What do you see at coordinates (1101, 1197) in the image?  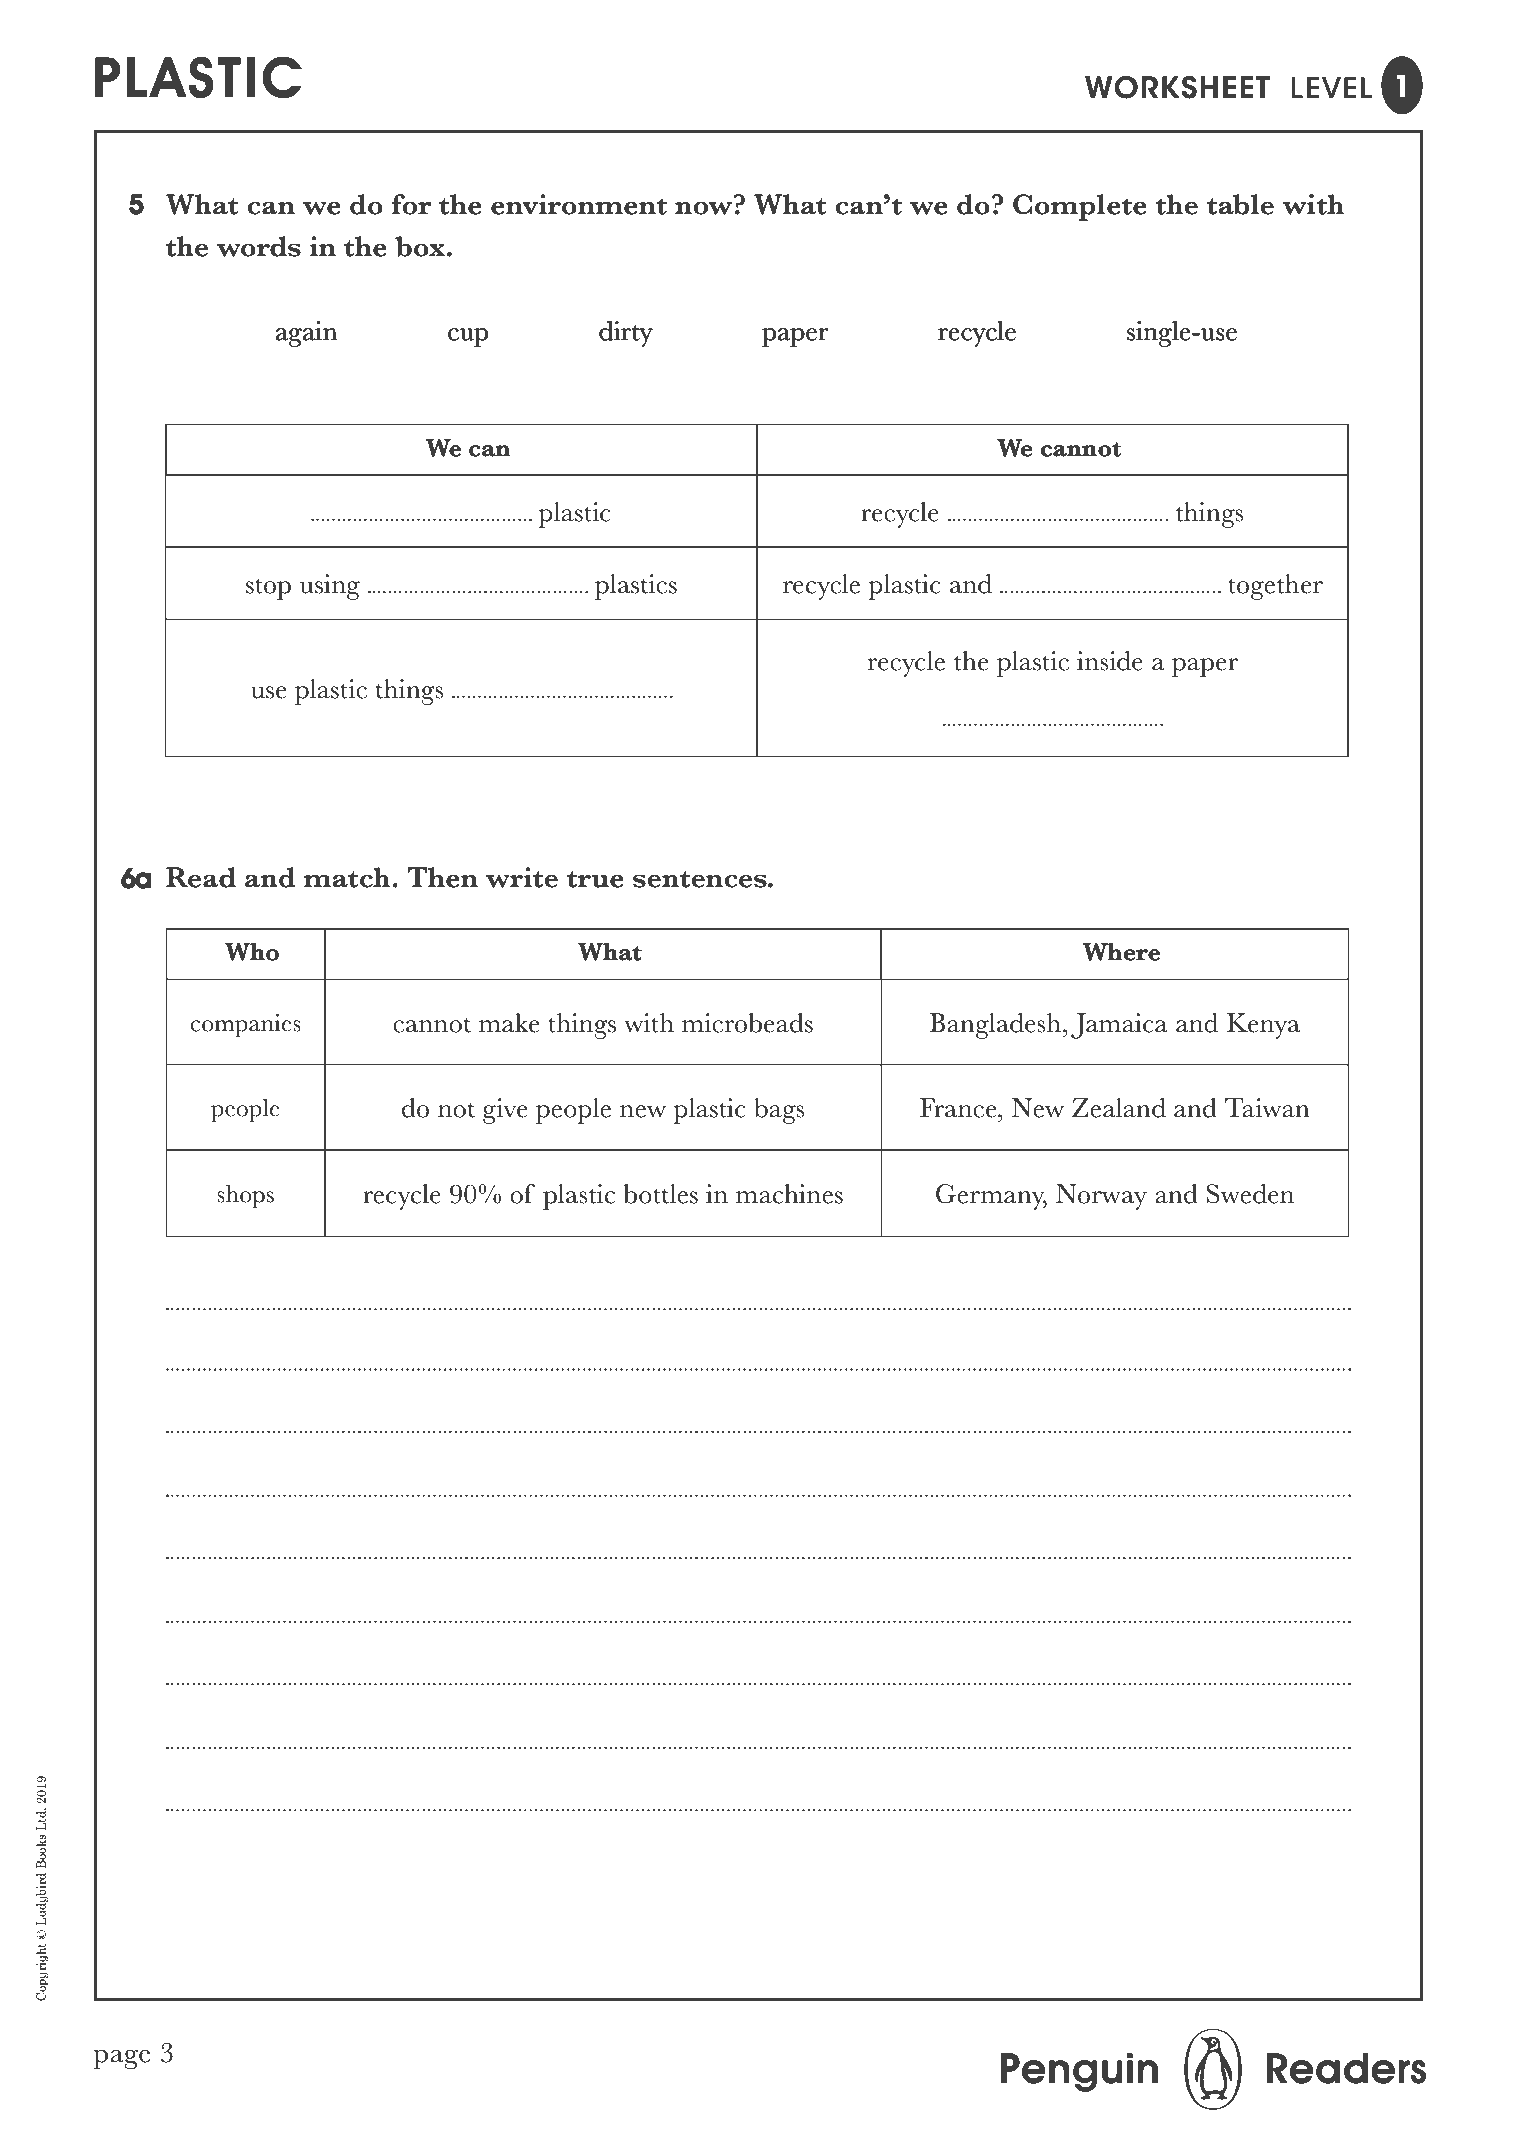 I see `Norway` at bounding box center [1101, 1197].
